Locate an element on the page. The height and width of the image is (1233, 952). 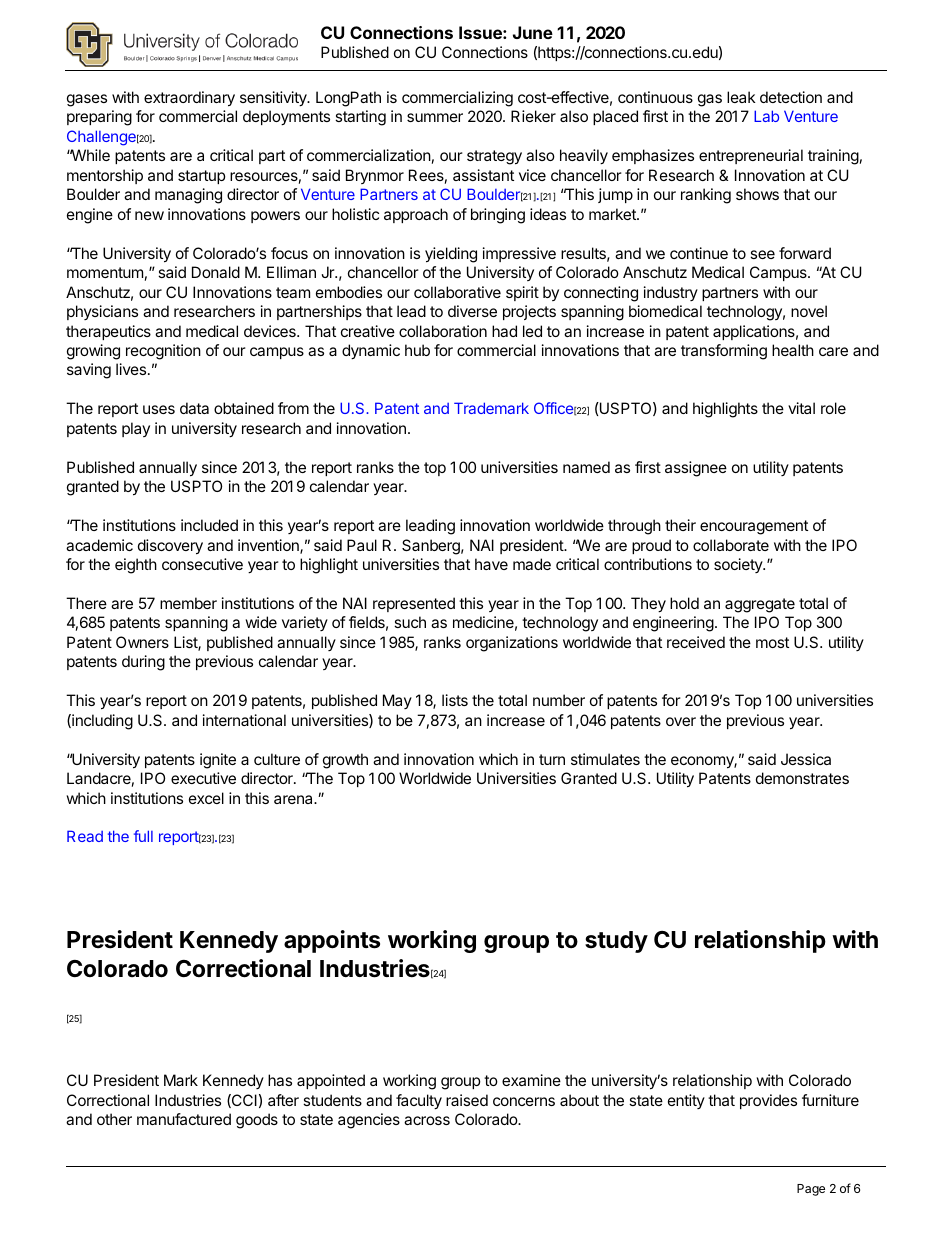
collaboration is located at coordinates (443, 331).
